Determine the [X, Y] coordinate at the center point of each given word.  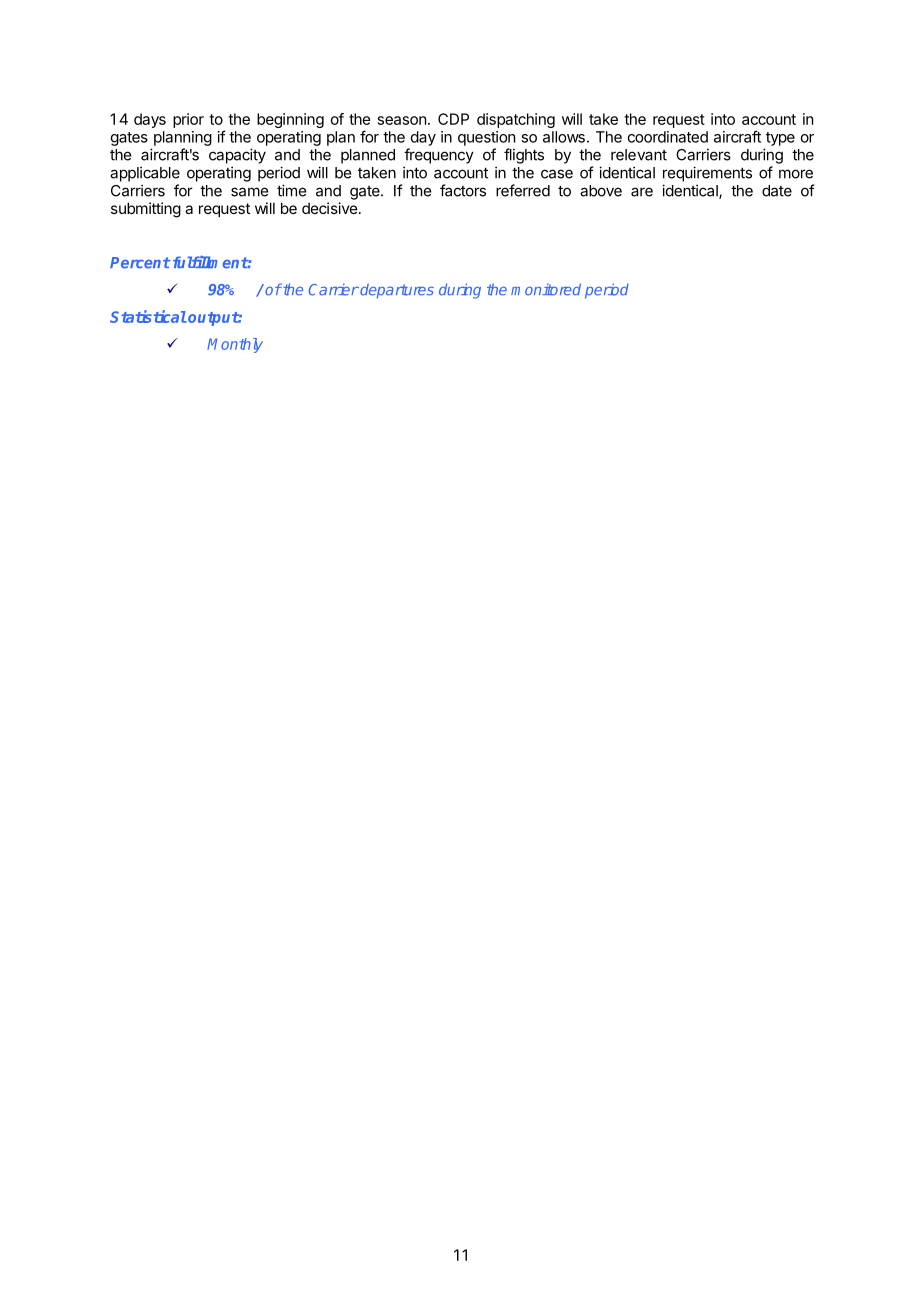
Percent [140, 263]
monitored [546, 289]
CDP [453, 119]
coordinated [668, 137]
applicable [145, 174]
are [642, 192]
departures [396, 291]
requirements [707, 174]
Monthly [235, 345]
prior [188, 120]
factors [463, 190]
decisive [330, 208]
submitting [146, 210]
